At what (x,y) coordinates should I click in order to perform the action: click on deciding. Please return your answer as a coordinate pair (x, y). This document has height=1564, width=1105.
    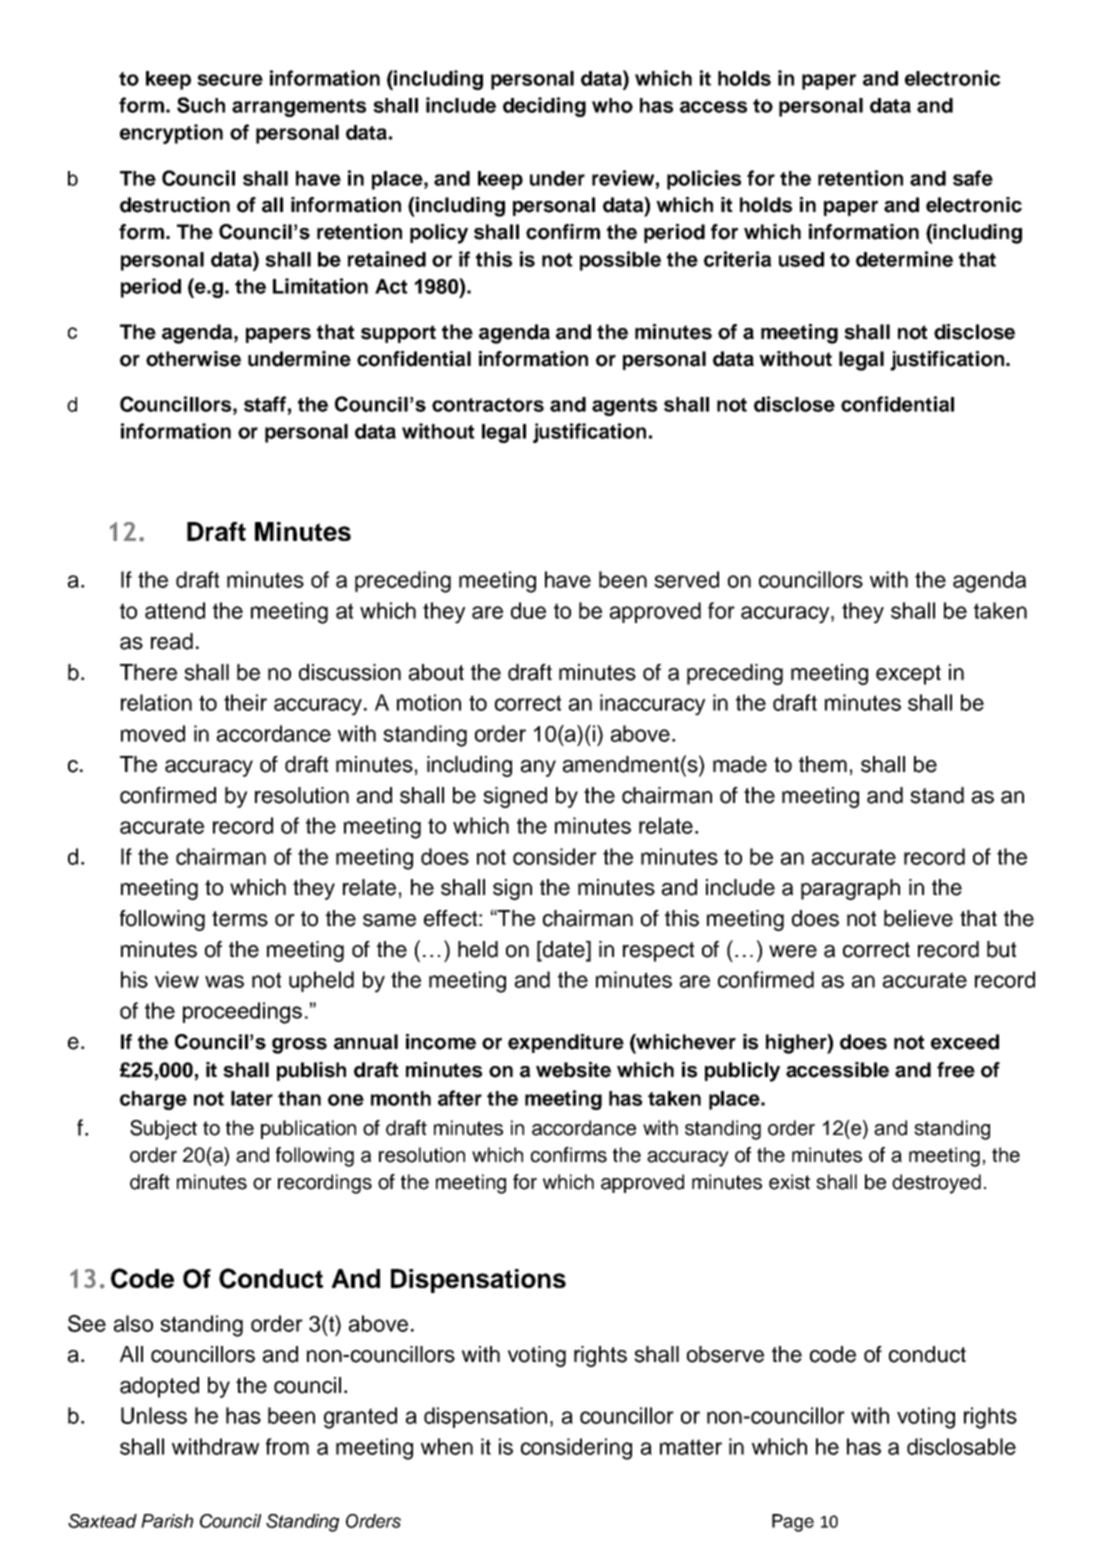
    Looking at the image, I should click on (544, 107).
